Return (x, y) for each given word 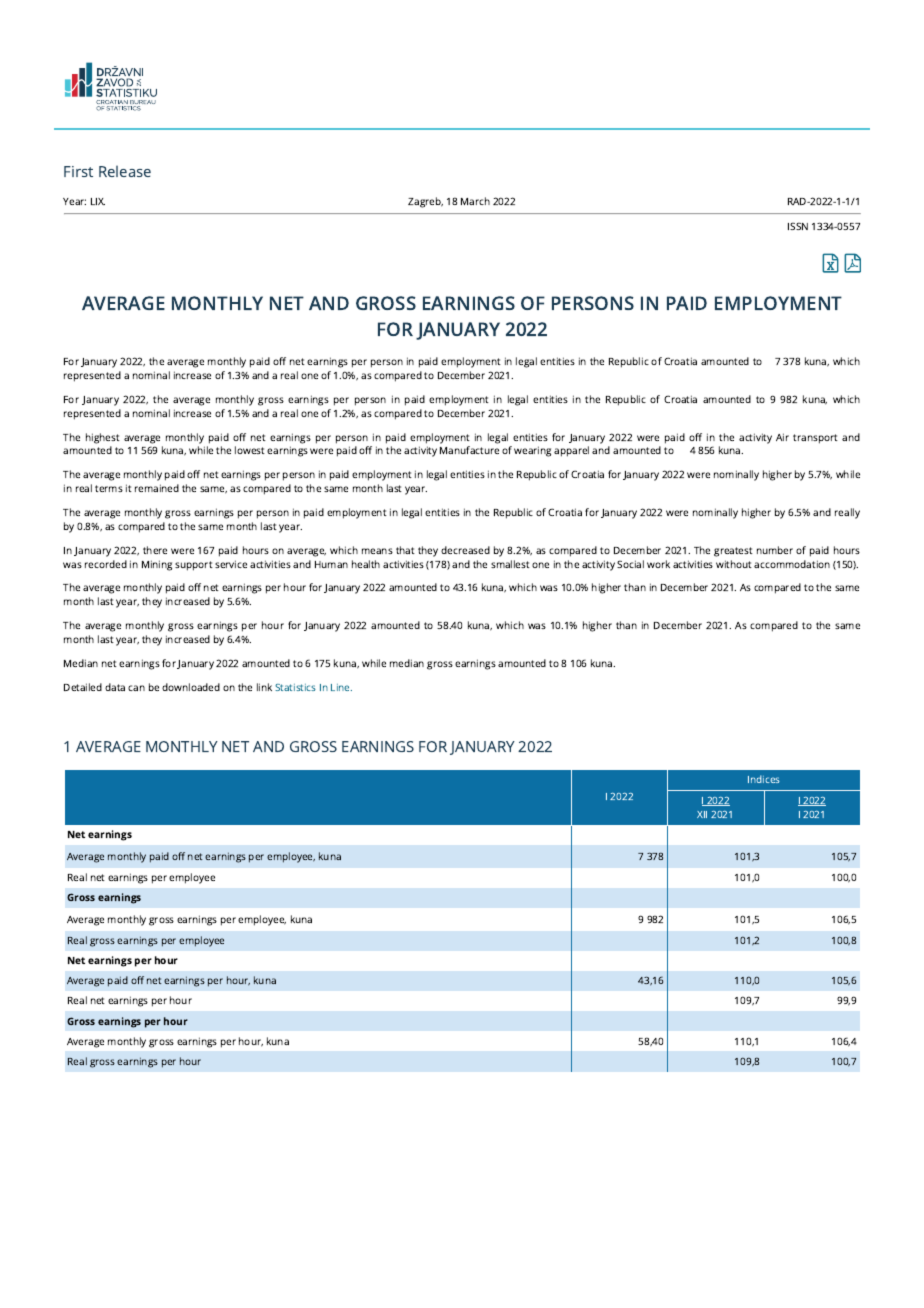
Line (341, 687)
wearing (532, 451)
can (136, 688)
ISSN (798, 226)
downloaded (191, 687)
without (734, 564)
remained (157, 488)
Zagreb (425, 202)
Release (125, 171)
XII (702, 814)
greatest (733, 552)
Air (782, 437)
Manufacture (469, 450)
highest (103, 438)
